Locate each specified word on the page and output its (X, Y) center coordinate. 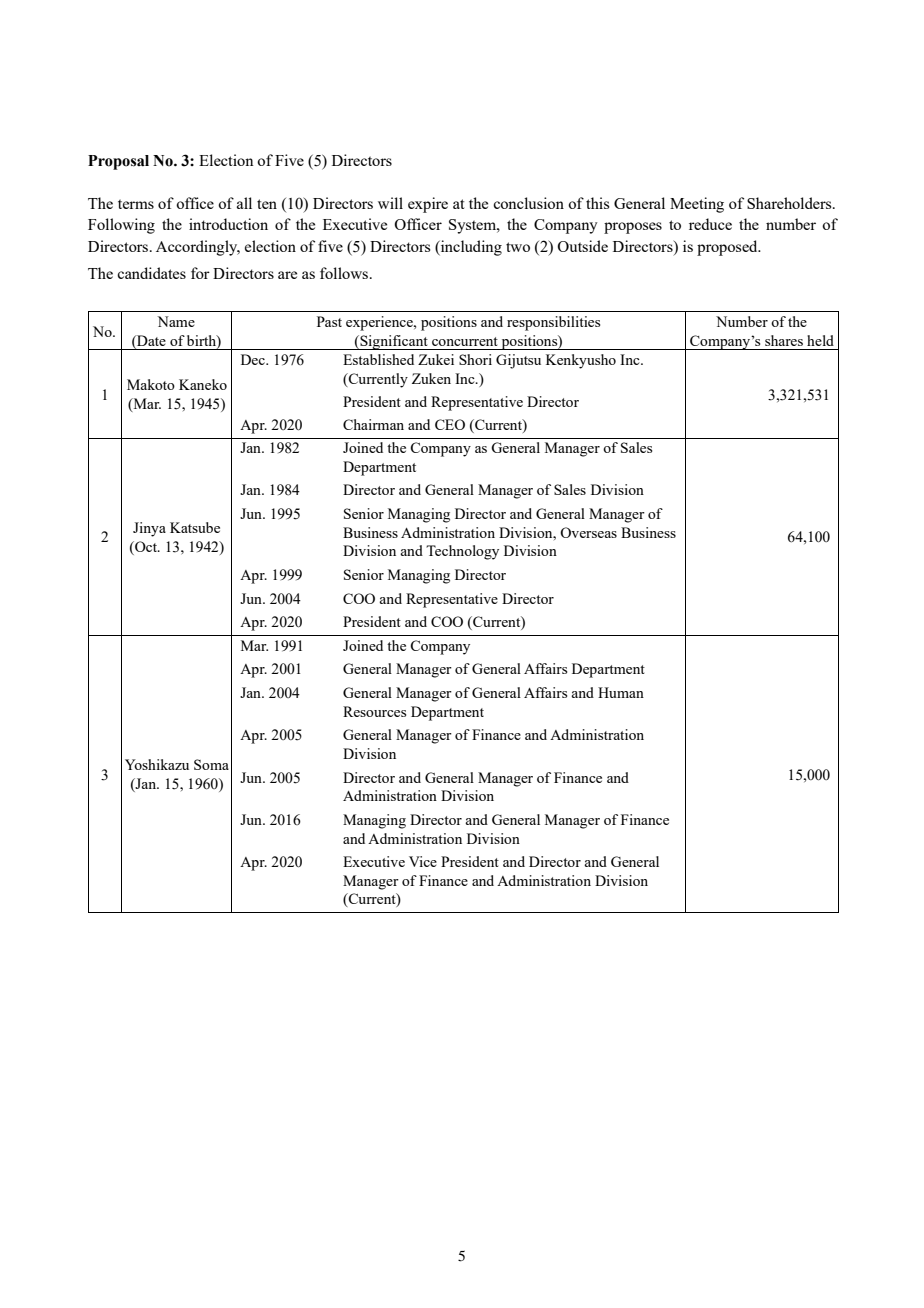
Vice (423, 861)
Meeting (697, 205)
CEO (450, 424)
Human (621, 692)
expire (428, 205)
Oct (146, 546)
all (244, 203)
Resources (374, 711)
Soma (211, 764)
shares (784, 340)
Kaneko (203, 384)
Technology (462, 552)
